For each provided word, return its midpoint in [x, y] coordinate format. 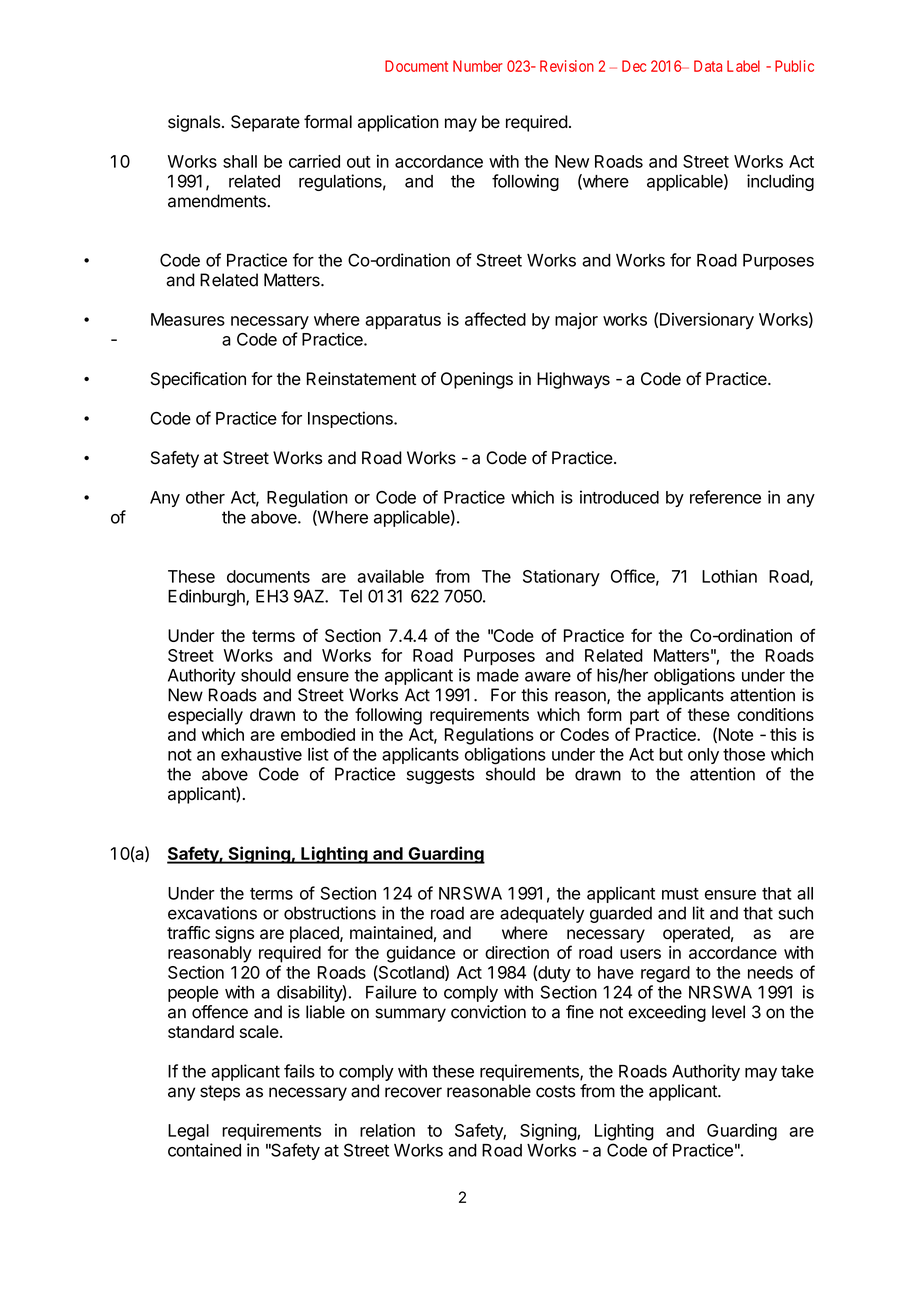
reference [725, 497]
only [703, 756]
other [205, 497]
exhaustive [261, 754]
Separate [265, 123]
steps [220, 1093]
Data [708, 66]
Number [478, 66]
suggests [440, 776]
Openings [477, 380]
